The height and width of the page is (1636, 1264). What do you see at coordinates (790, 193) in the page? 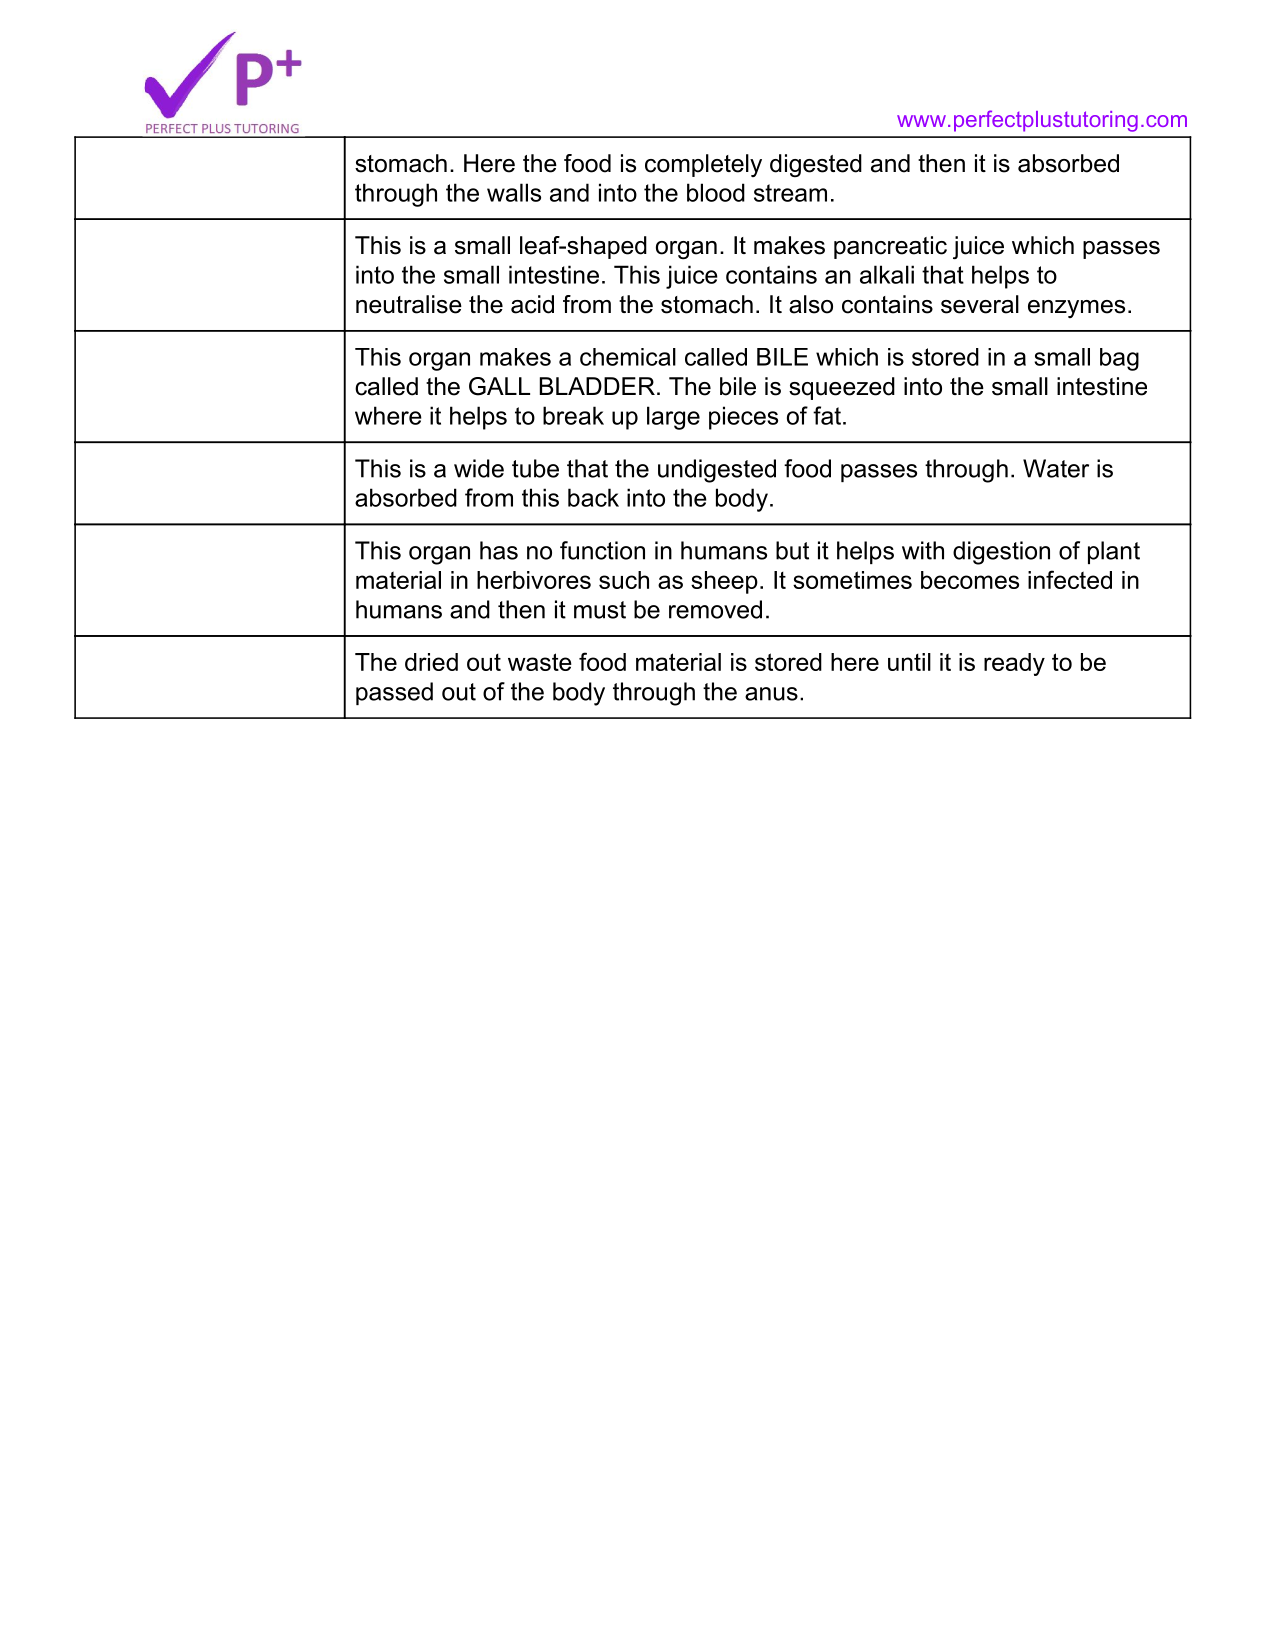
I see `stream` at bounding box center [790, 193].
